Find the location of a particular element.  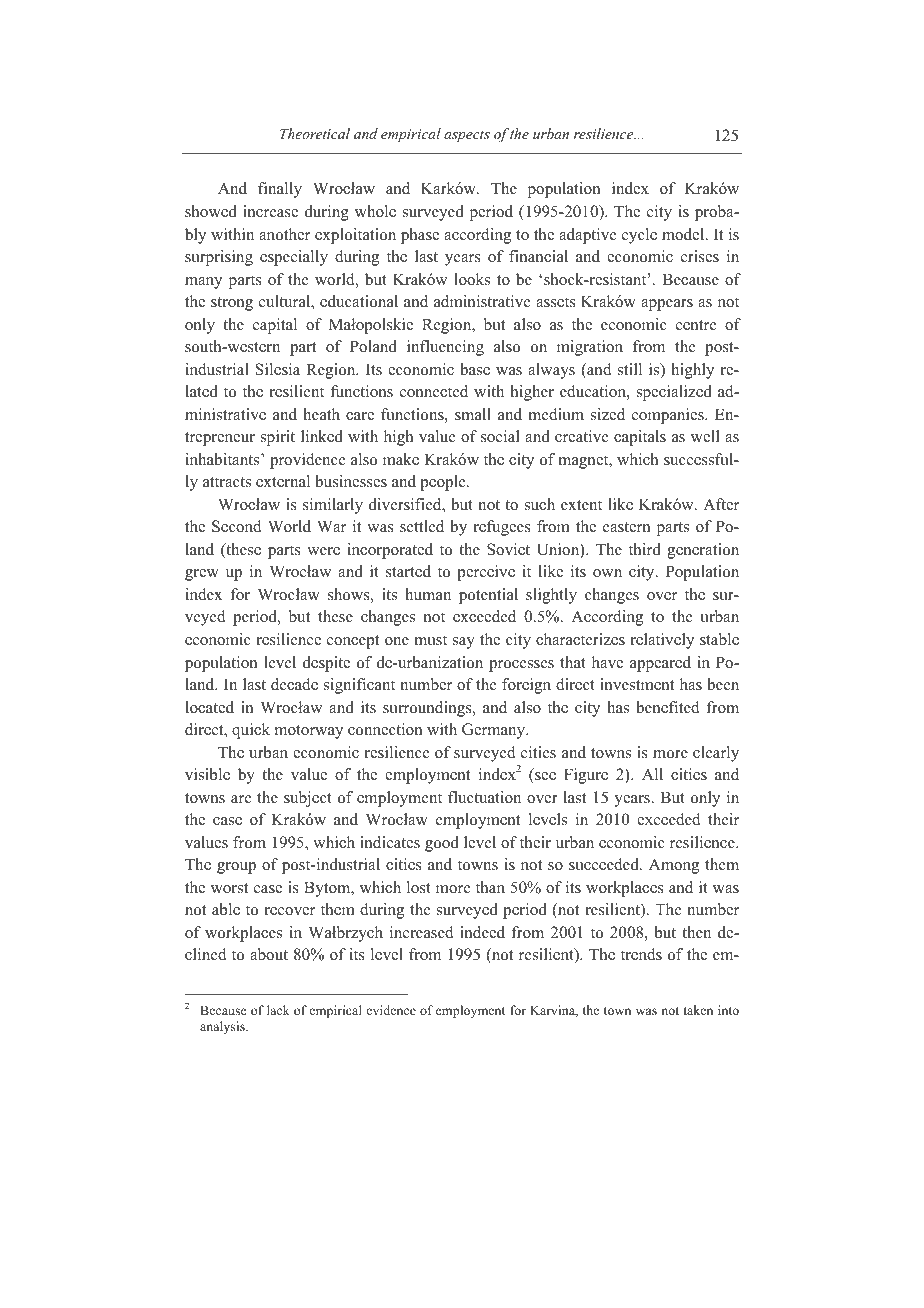

lack is located at coordinates (278, 1010).
